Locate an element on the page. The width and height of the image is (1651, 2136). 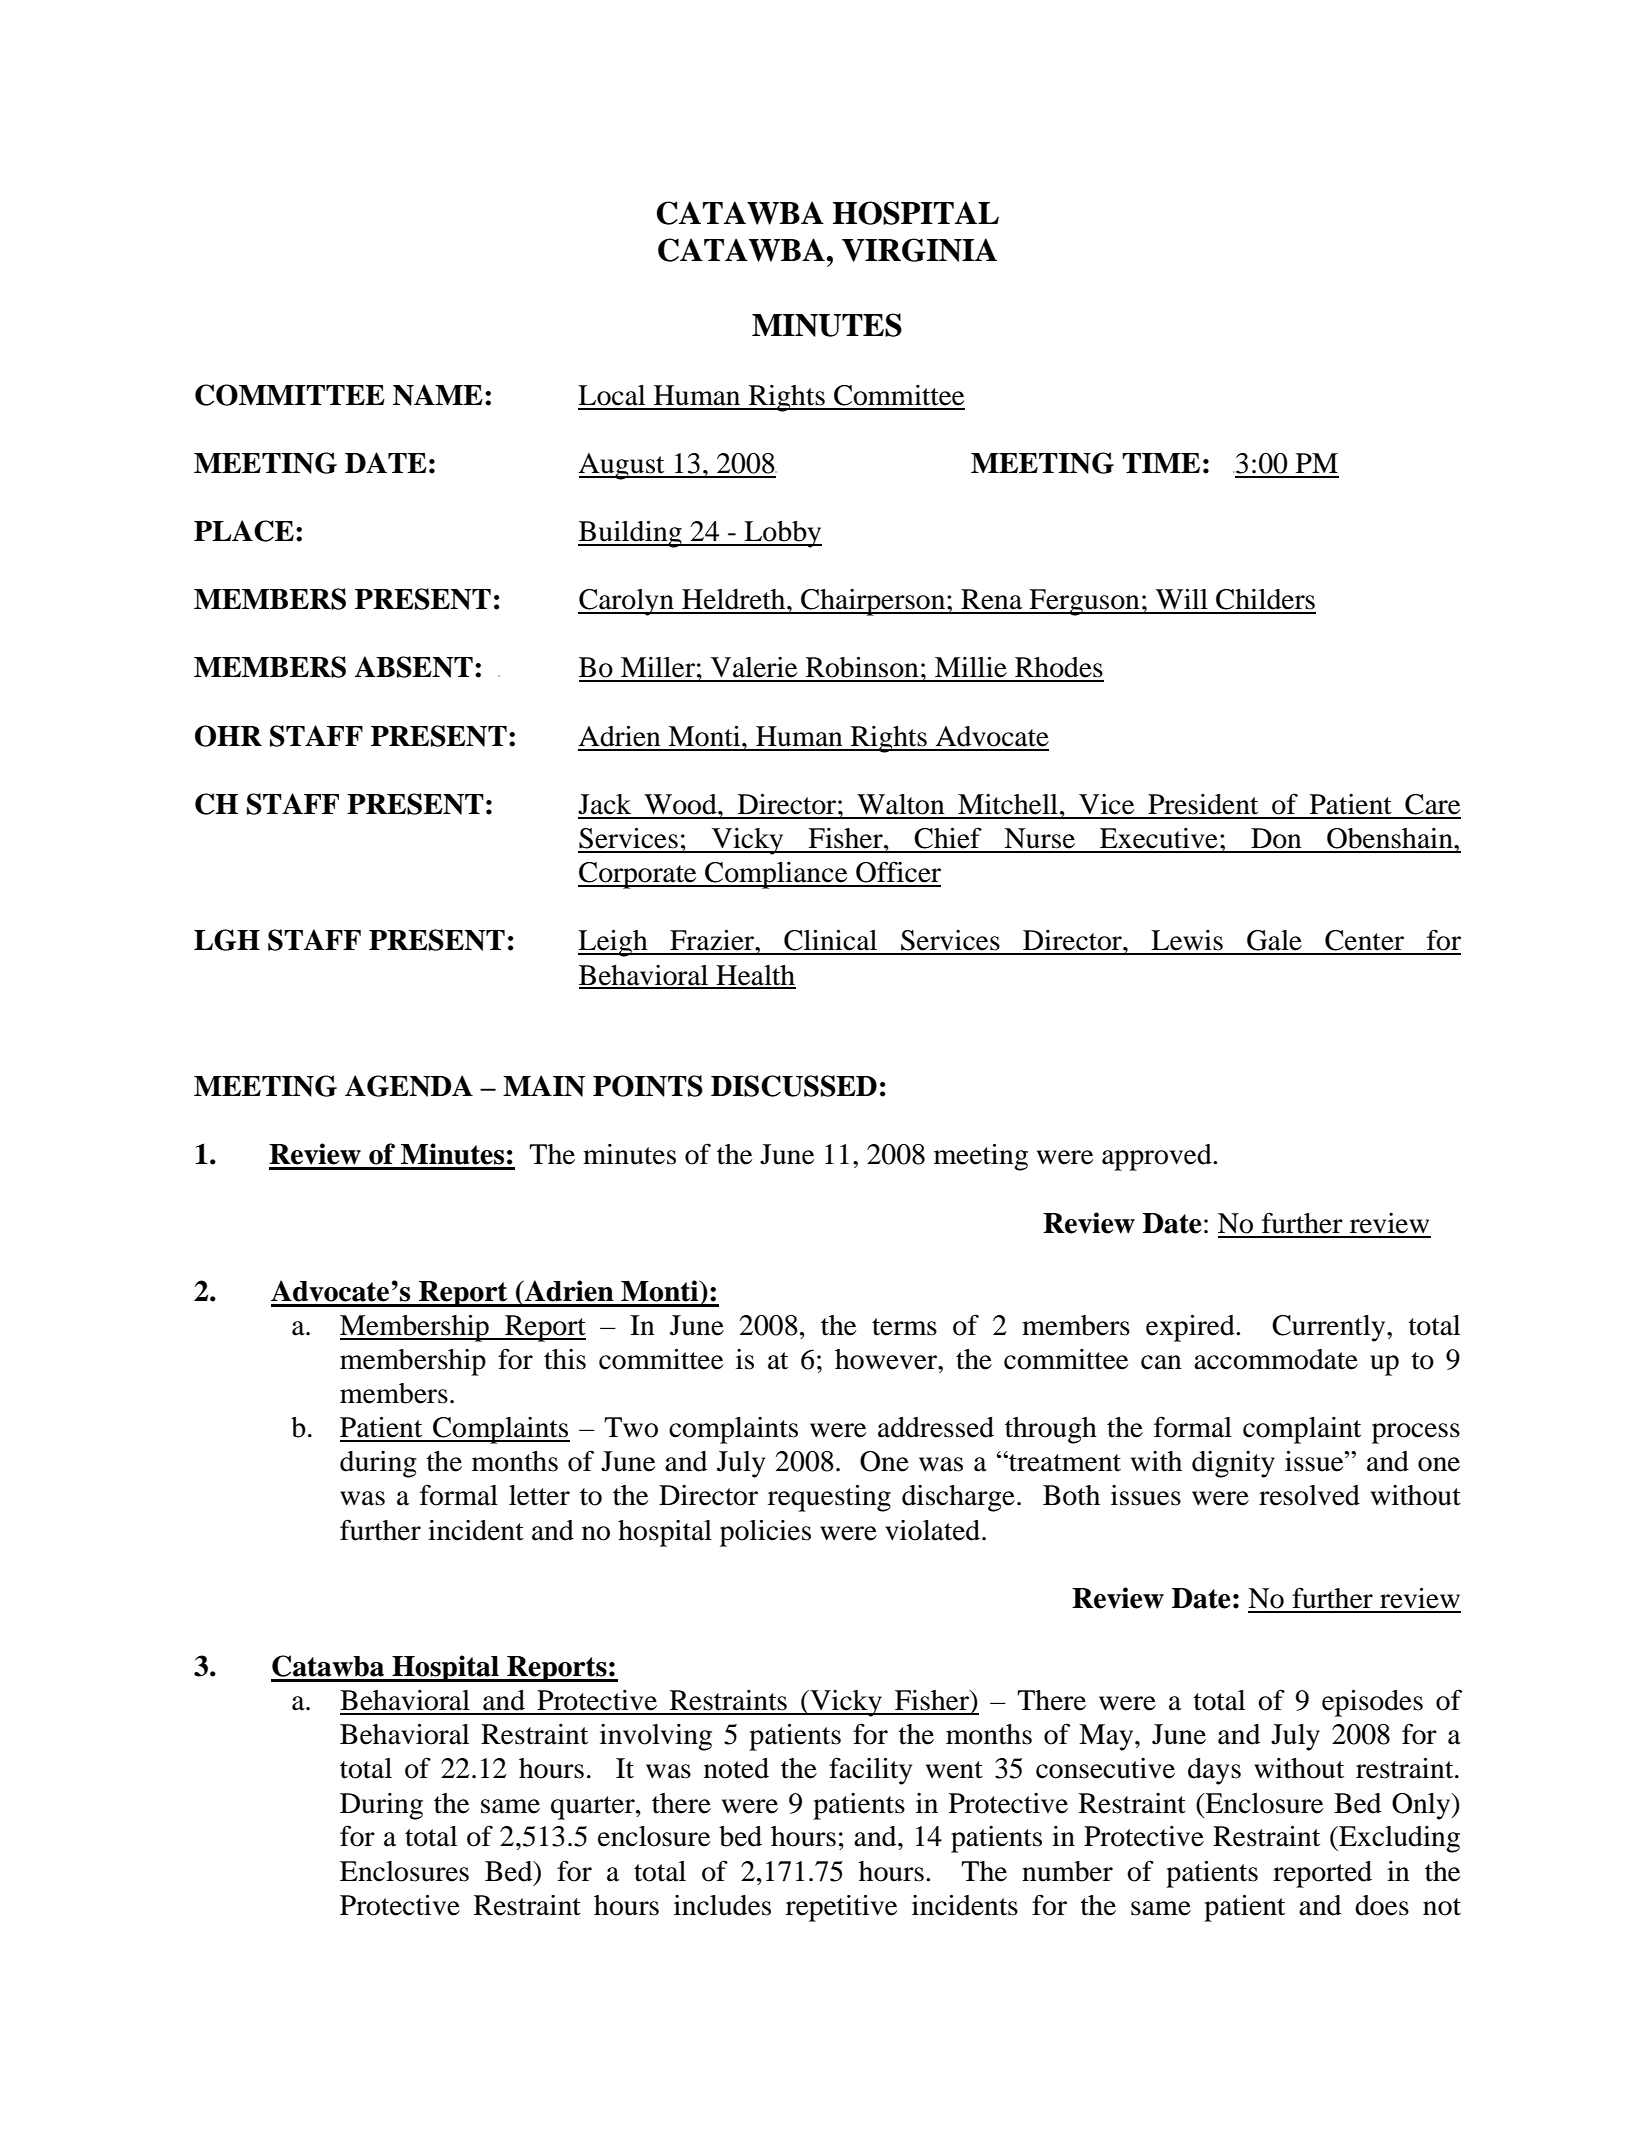
quarter is located at coordinates (594, 1808).
